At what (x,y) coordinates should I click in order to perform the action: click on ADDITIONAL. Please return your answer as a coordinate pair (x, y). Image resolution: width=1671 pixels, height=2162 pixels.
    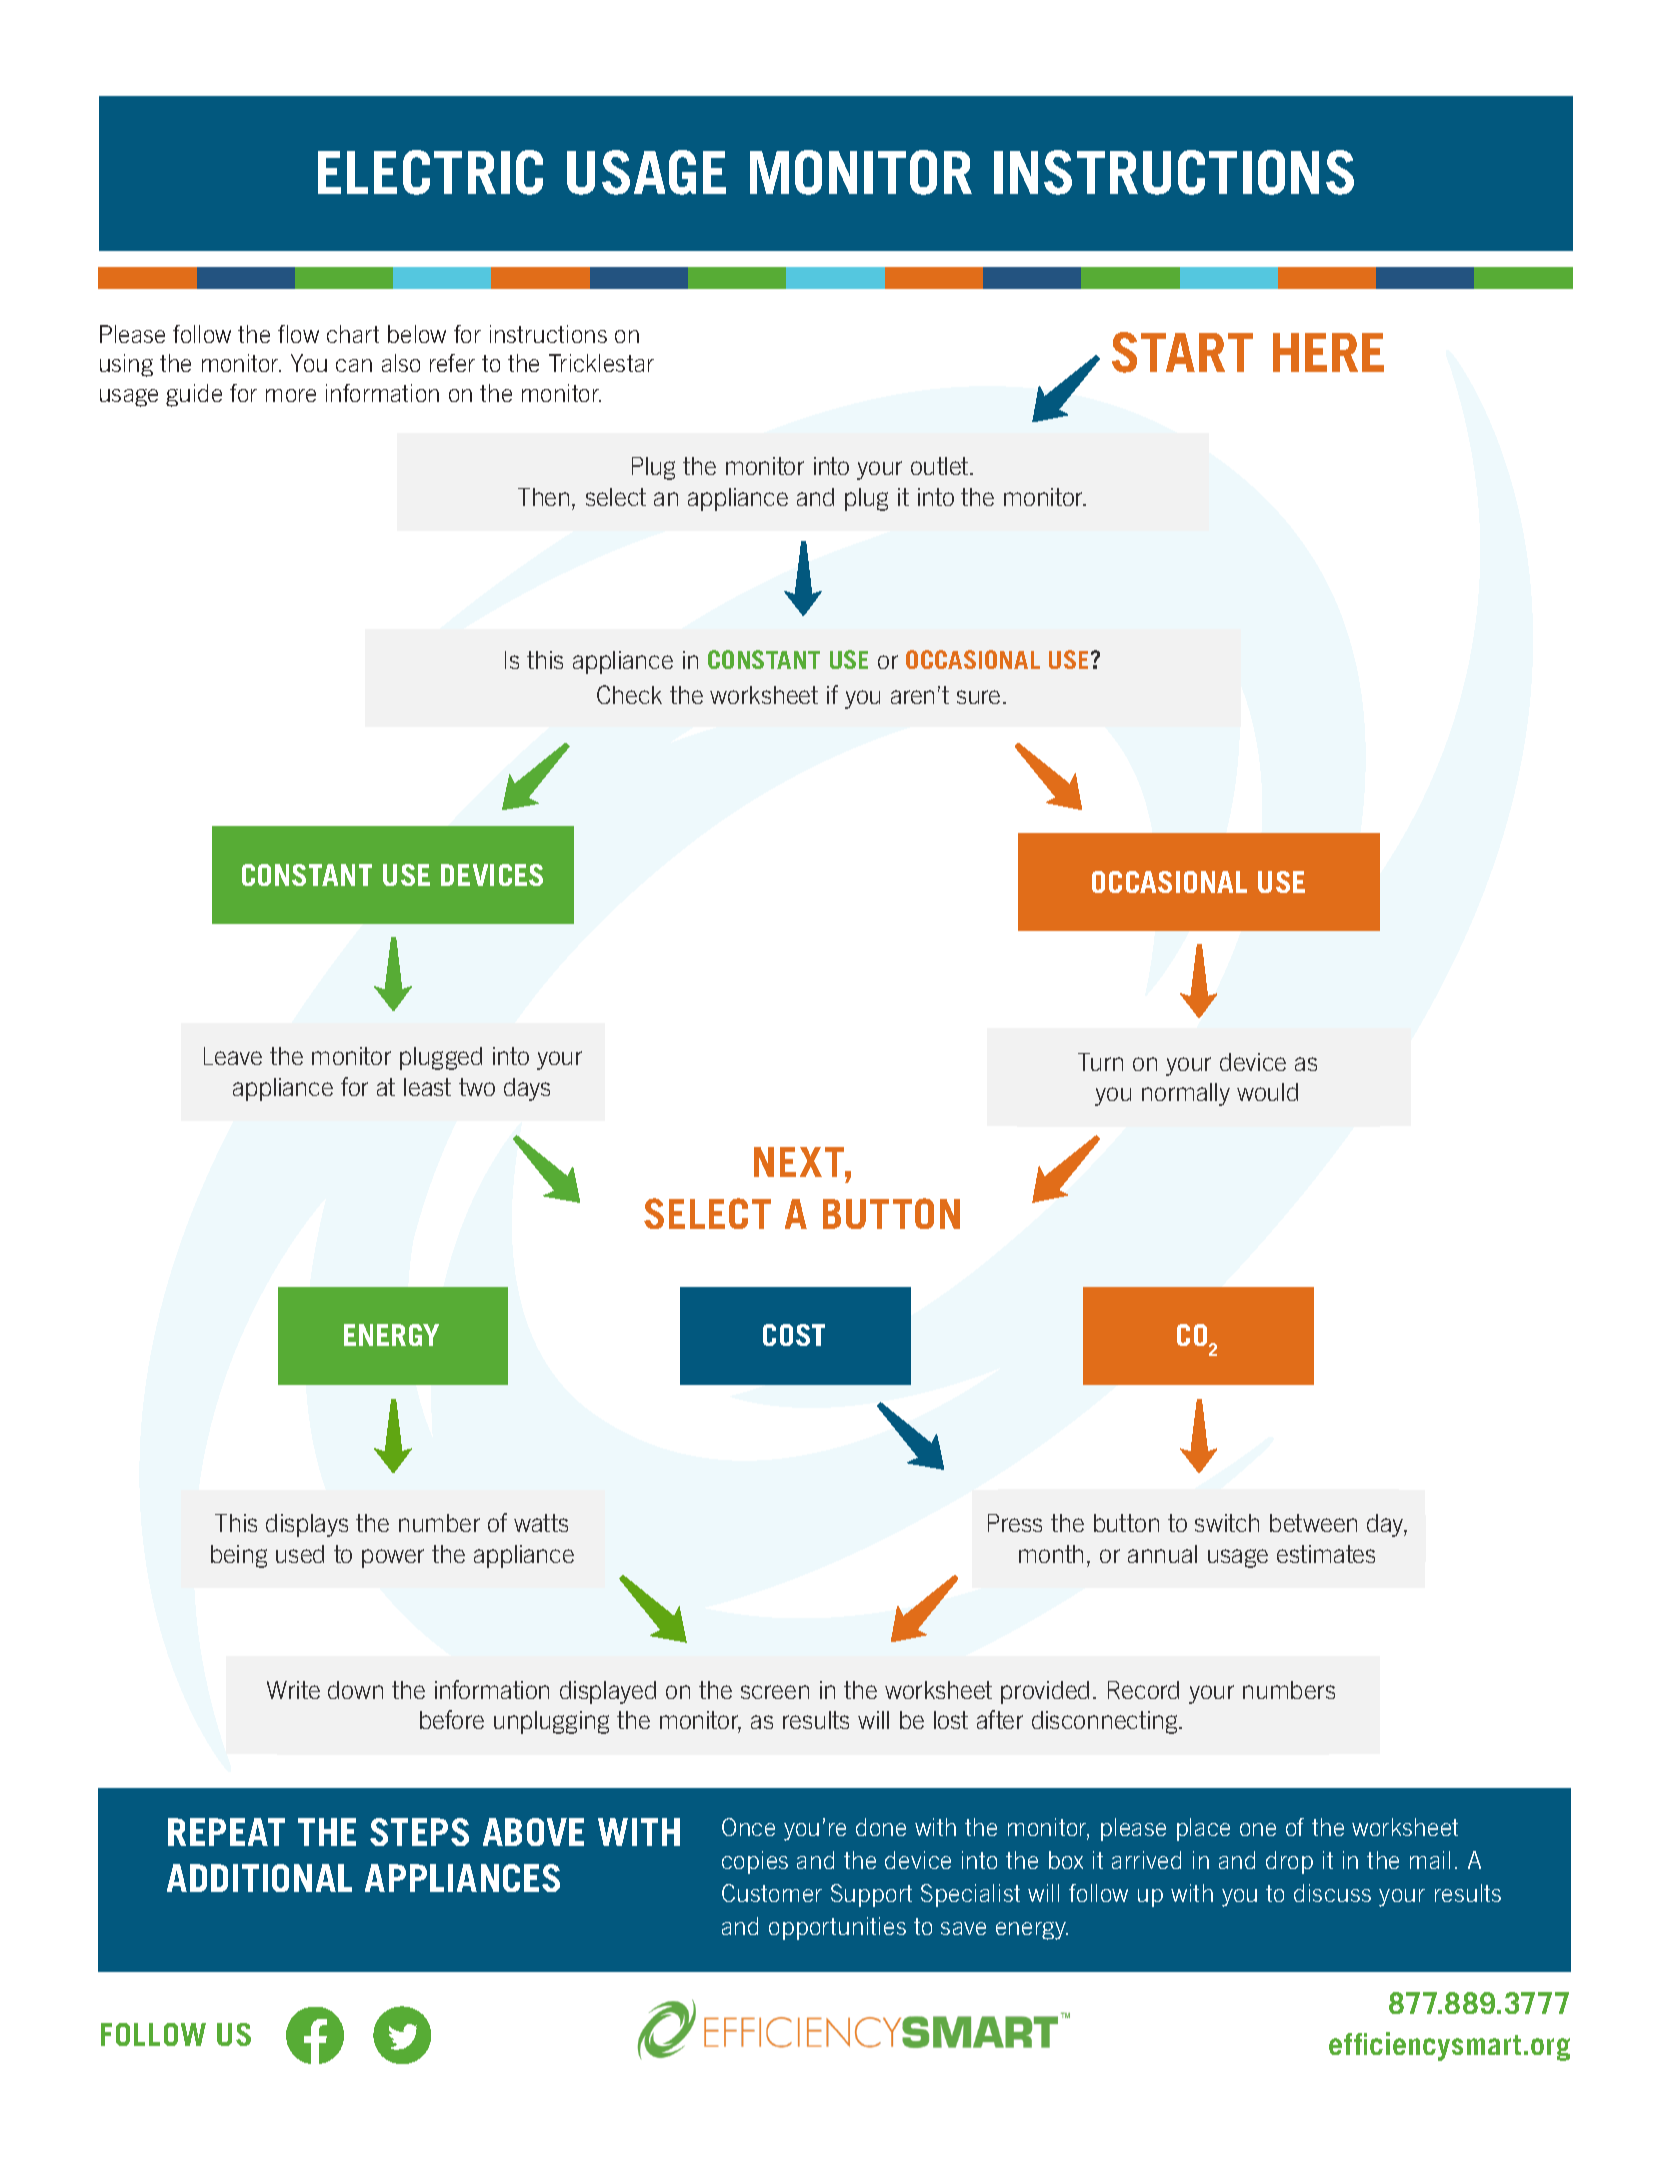
    Looking at the image, I should click on (259, 1878).
